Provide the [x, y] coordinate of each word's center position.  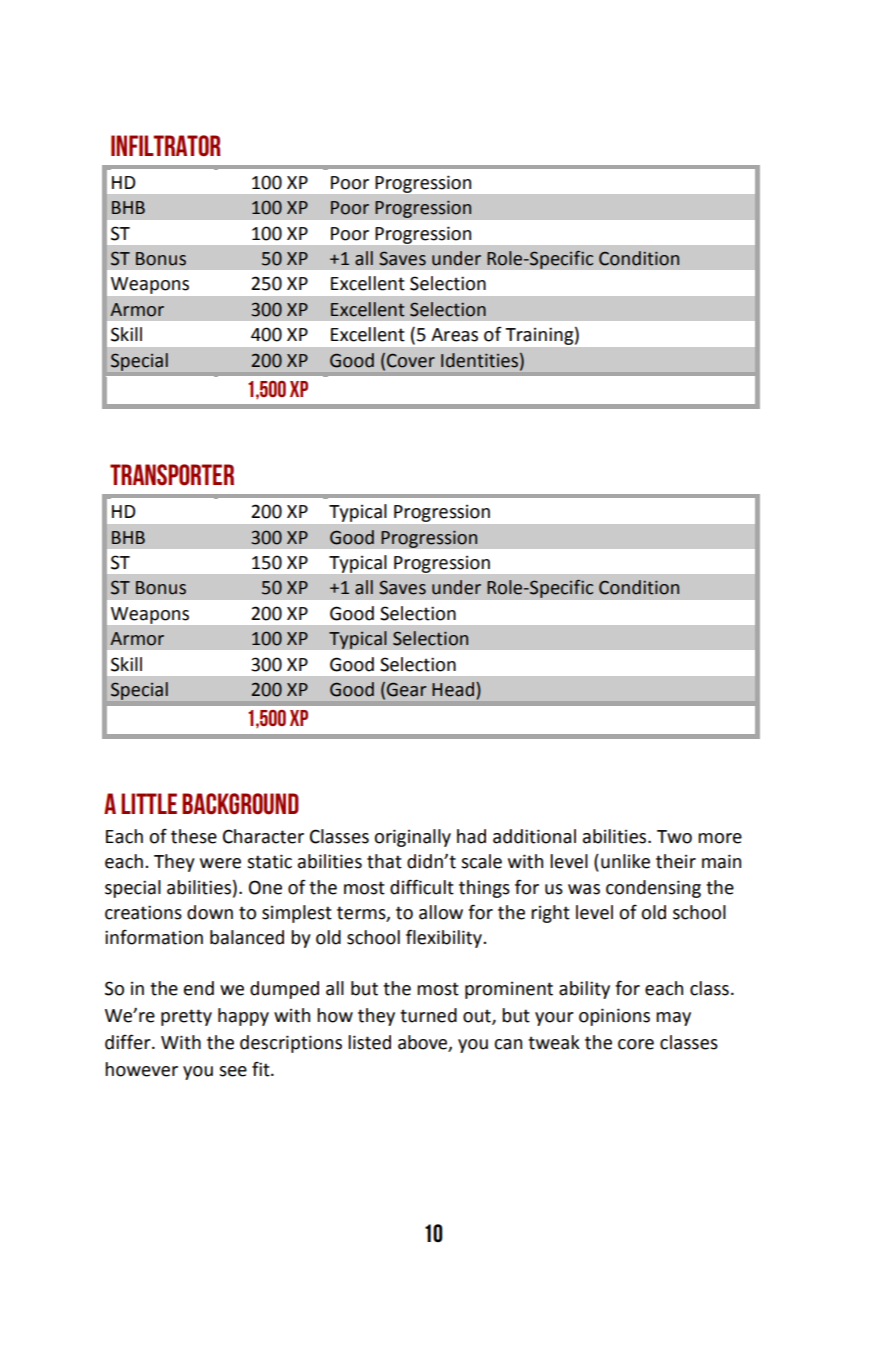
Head [453, 689]
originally [412, 838]
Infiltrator [166, 146]
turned [428, 1015]
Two [674, 837]
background [240, 804]
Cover [411, 360]
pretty [186, 1017]
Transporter [172, 475]
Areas [454, 335]
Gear [406, 689]
